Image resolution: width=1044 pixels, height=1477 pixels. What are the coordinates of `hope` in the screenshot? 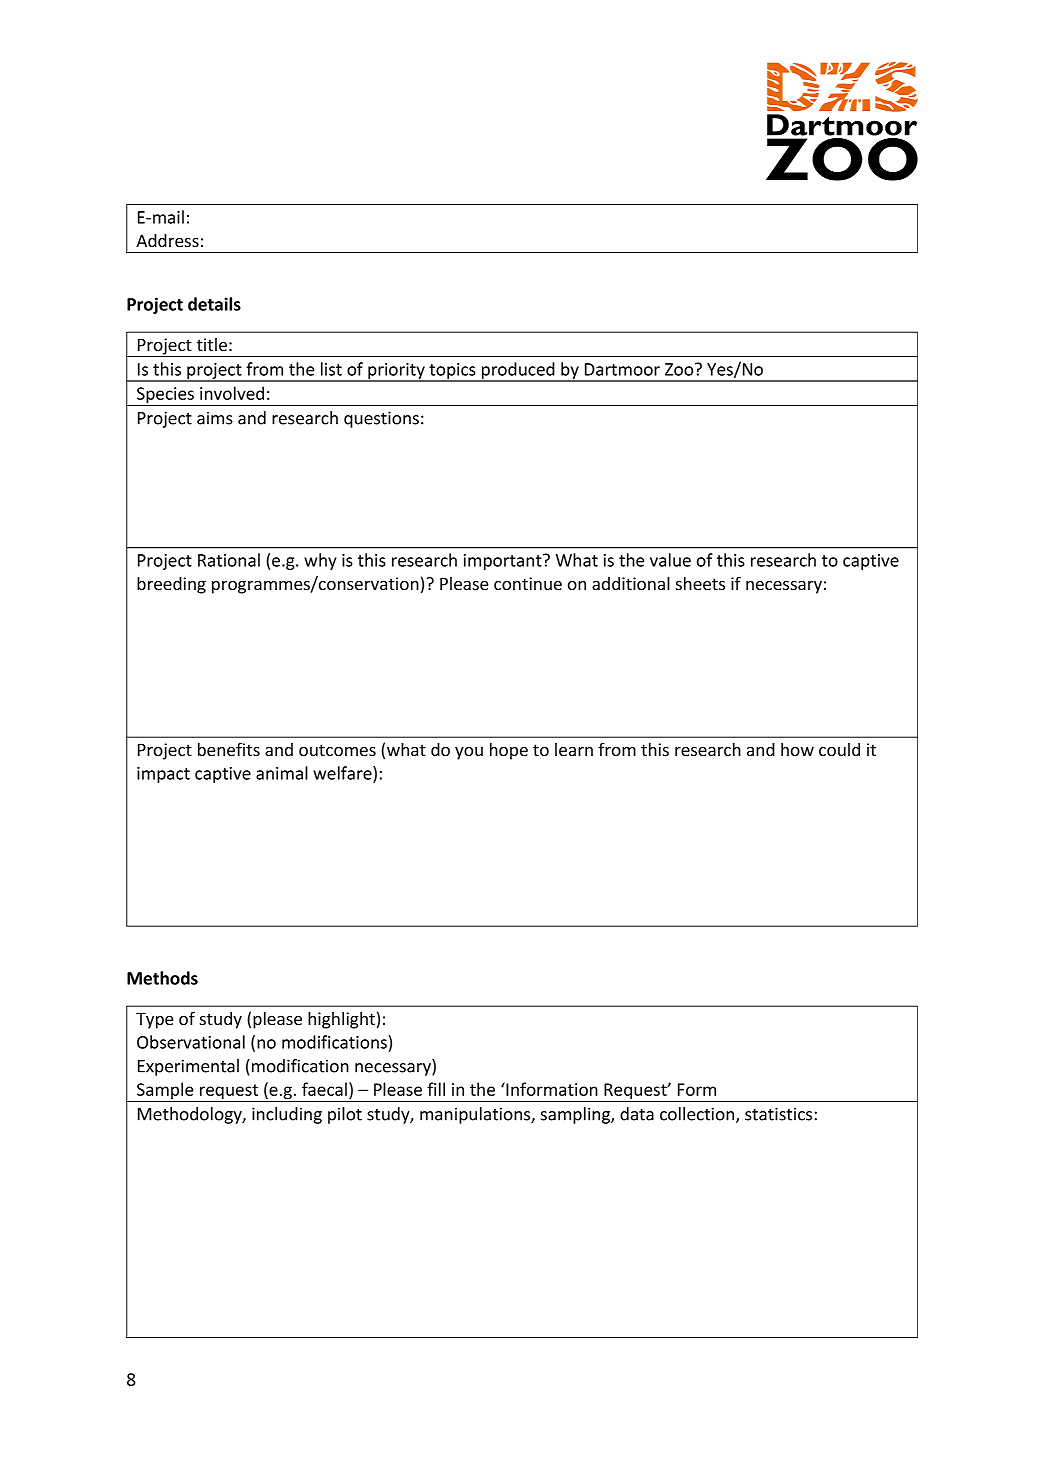 It's located at (509, 751).
